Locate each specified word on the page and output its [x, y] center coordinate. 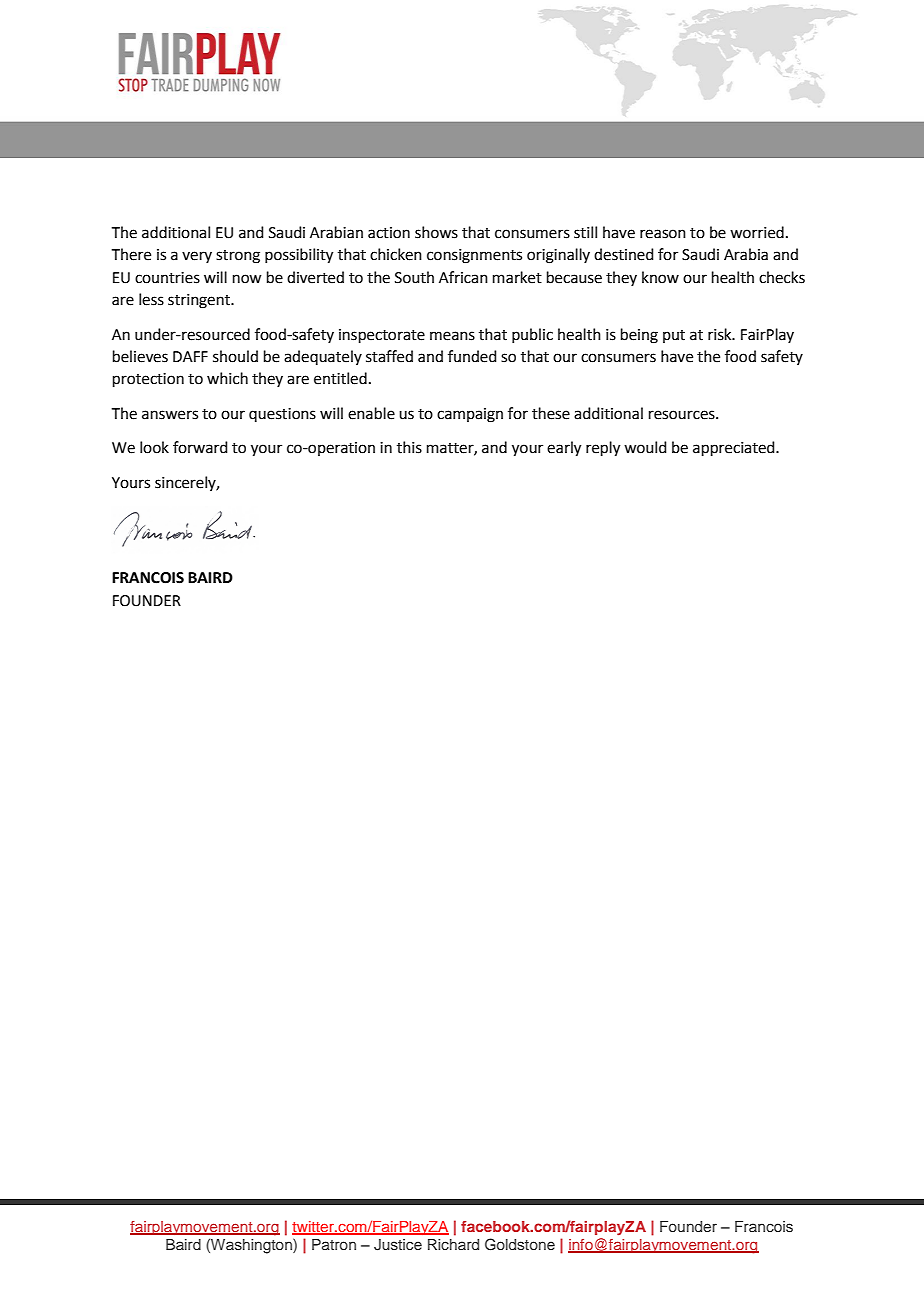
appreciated [735, 448]
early [564, 449]
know [660, 277]
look [154, 447]
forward [200, 447]
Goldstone [520, 1244]
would [645, 447]
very [197, 257]
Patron [334, 1244]
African [463, 277]
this [409, 447]
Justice [398, 1245]
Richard [453, 1244]
